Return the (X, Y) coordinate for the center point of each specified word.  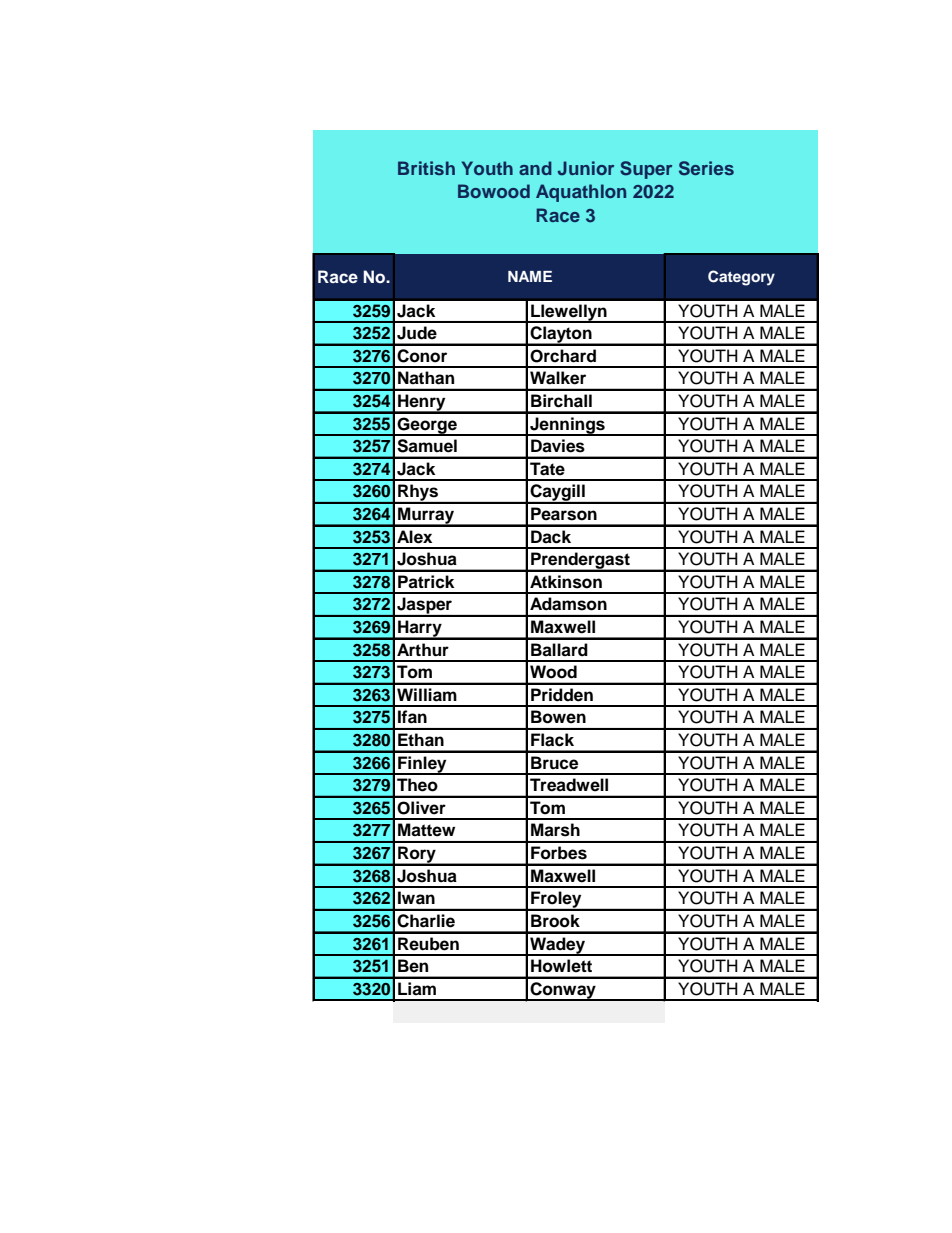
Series (706, 168)
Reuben (428, 944)
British (426, 168)
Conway (563, 991)
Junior (586, 168)
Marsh (555, 830)
